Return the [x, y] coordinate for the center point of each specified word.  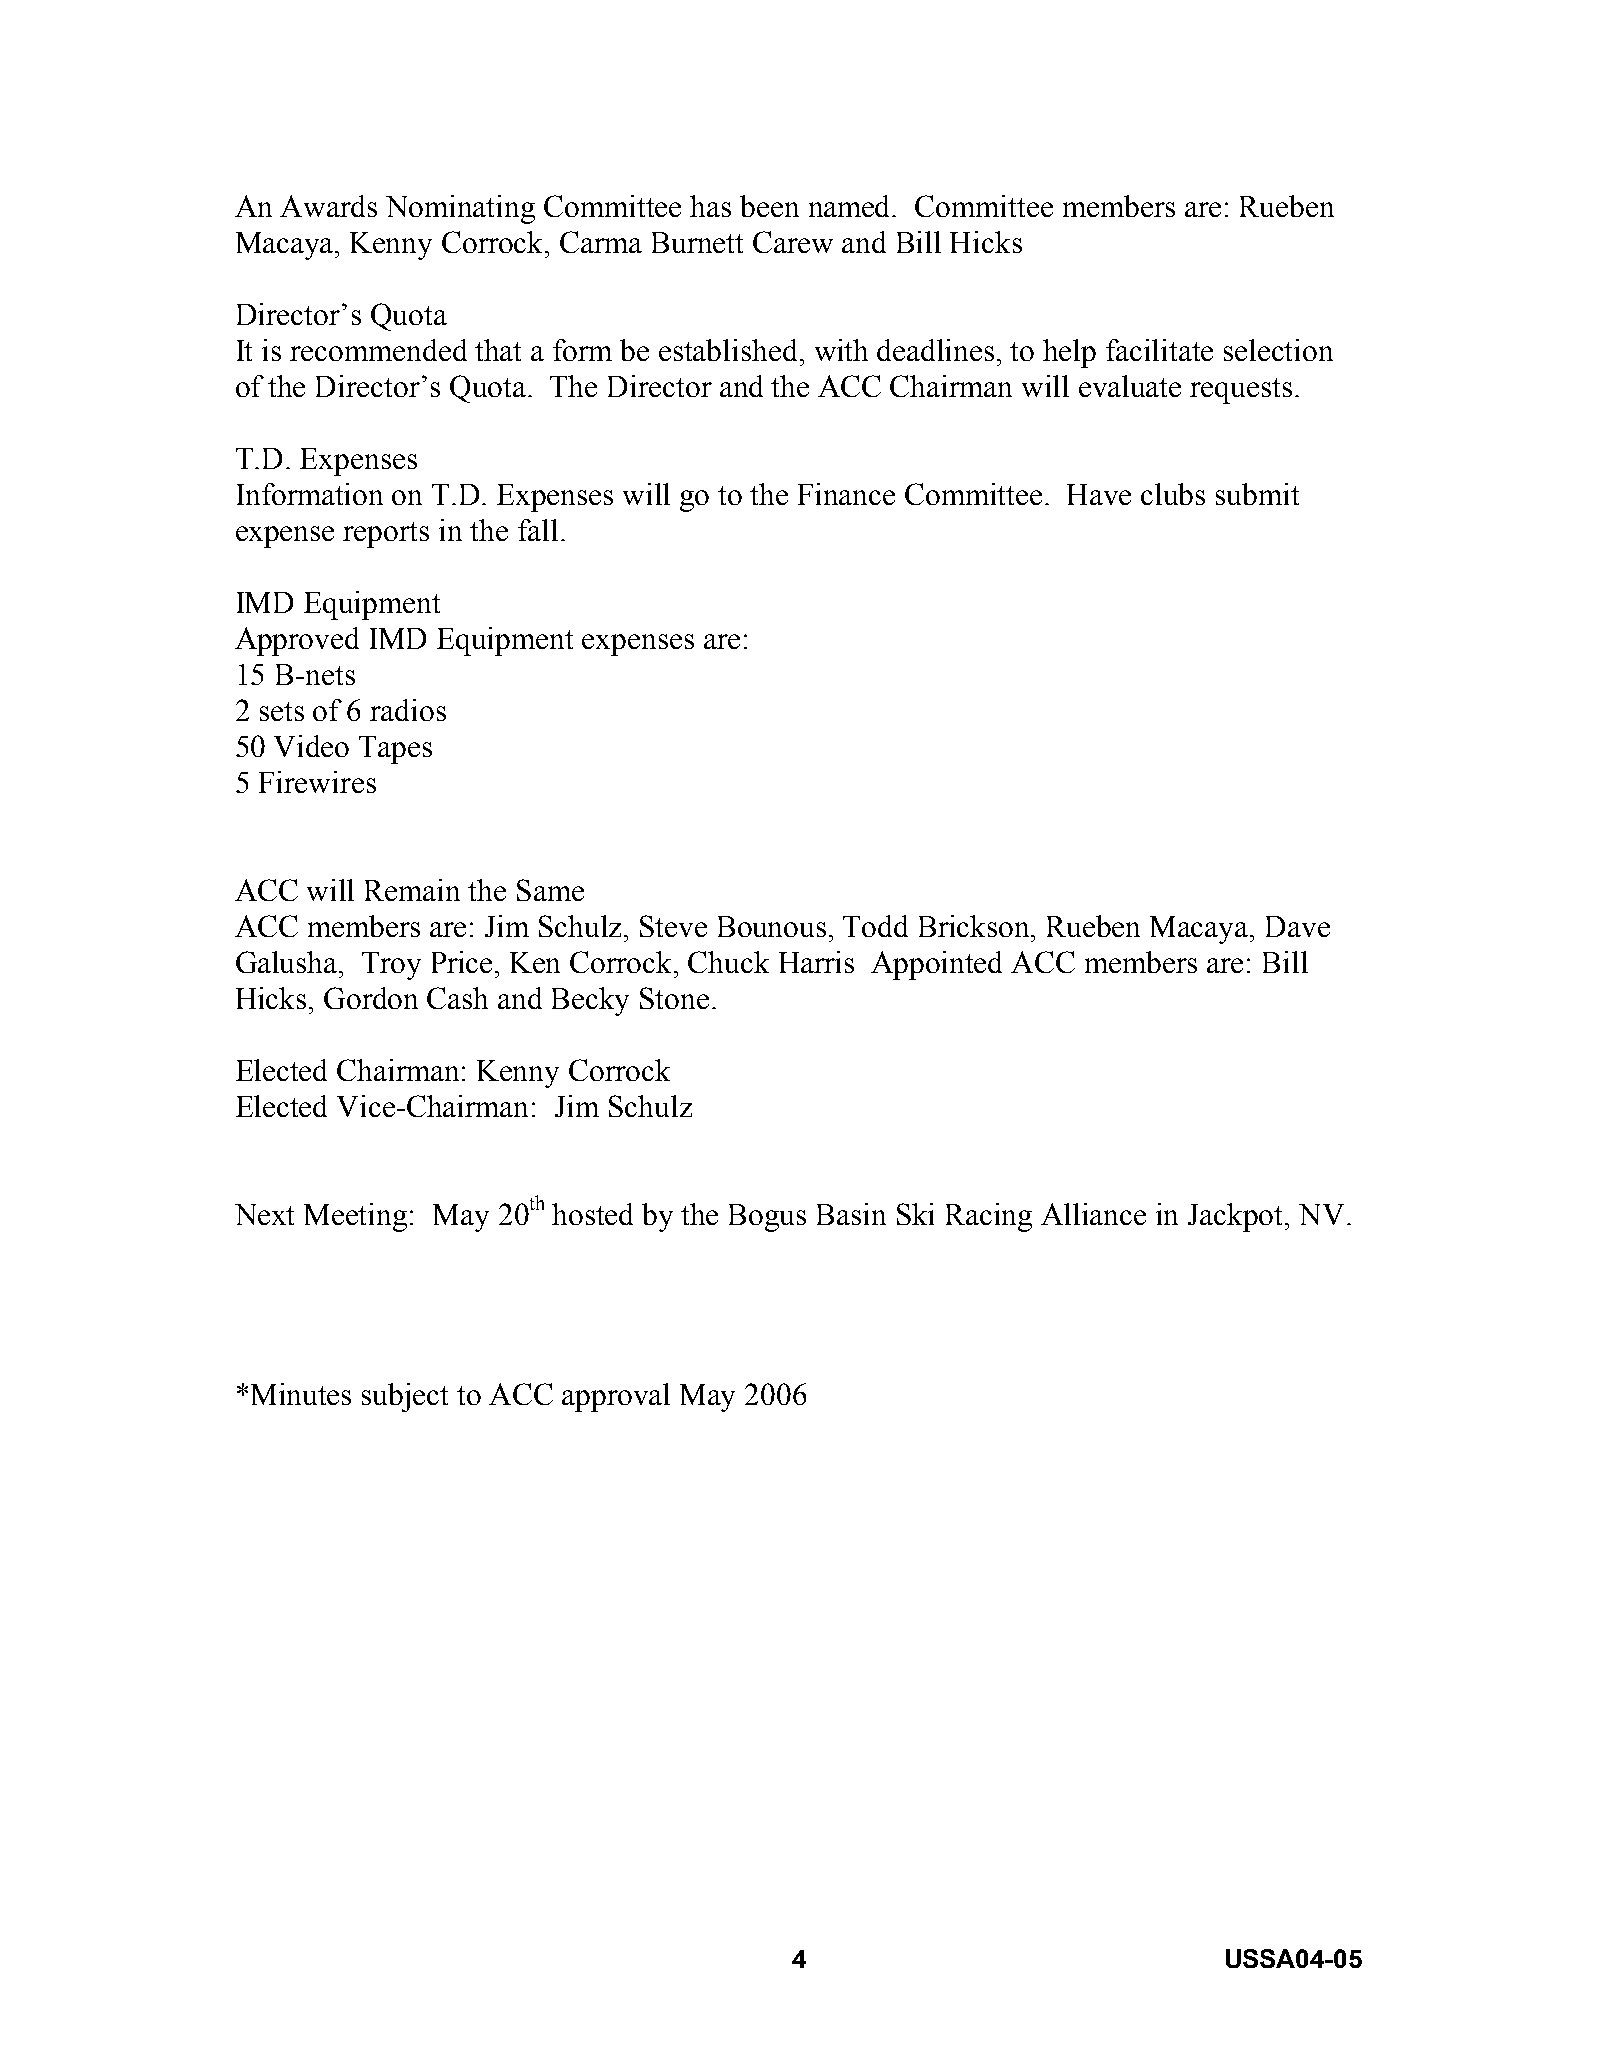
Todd [875, 926]
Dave [1298, 926]
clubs [1173, 494]
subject [405, 1397]
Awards [328, 206]
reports [386, 535]
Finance [846, 494]
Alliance [1093, 1214]
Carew [793, 242]
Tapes [395, 750]
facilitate [1159, 350]
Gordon [371, 998]
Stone [674, 998]
